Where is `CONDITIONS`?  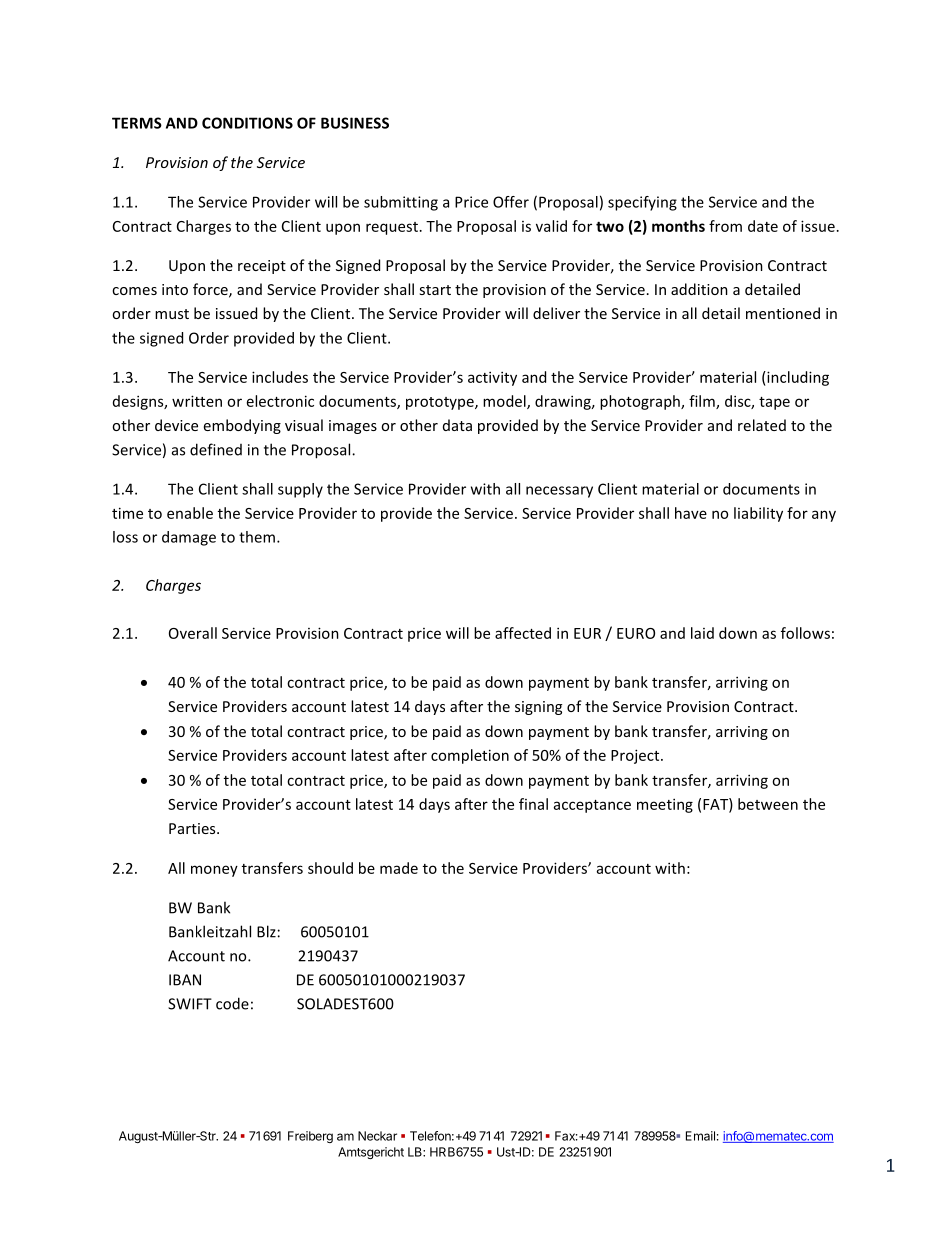 CONDITIONS is located at coordinates (247, 123).
